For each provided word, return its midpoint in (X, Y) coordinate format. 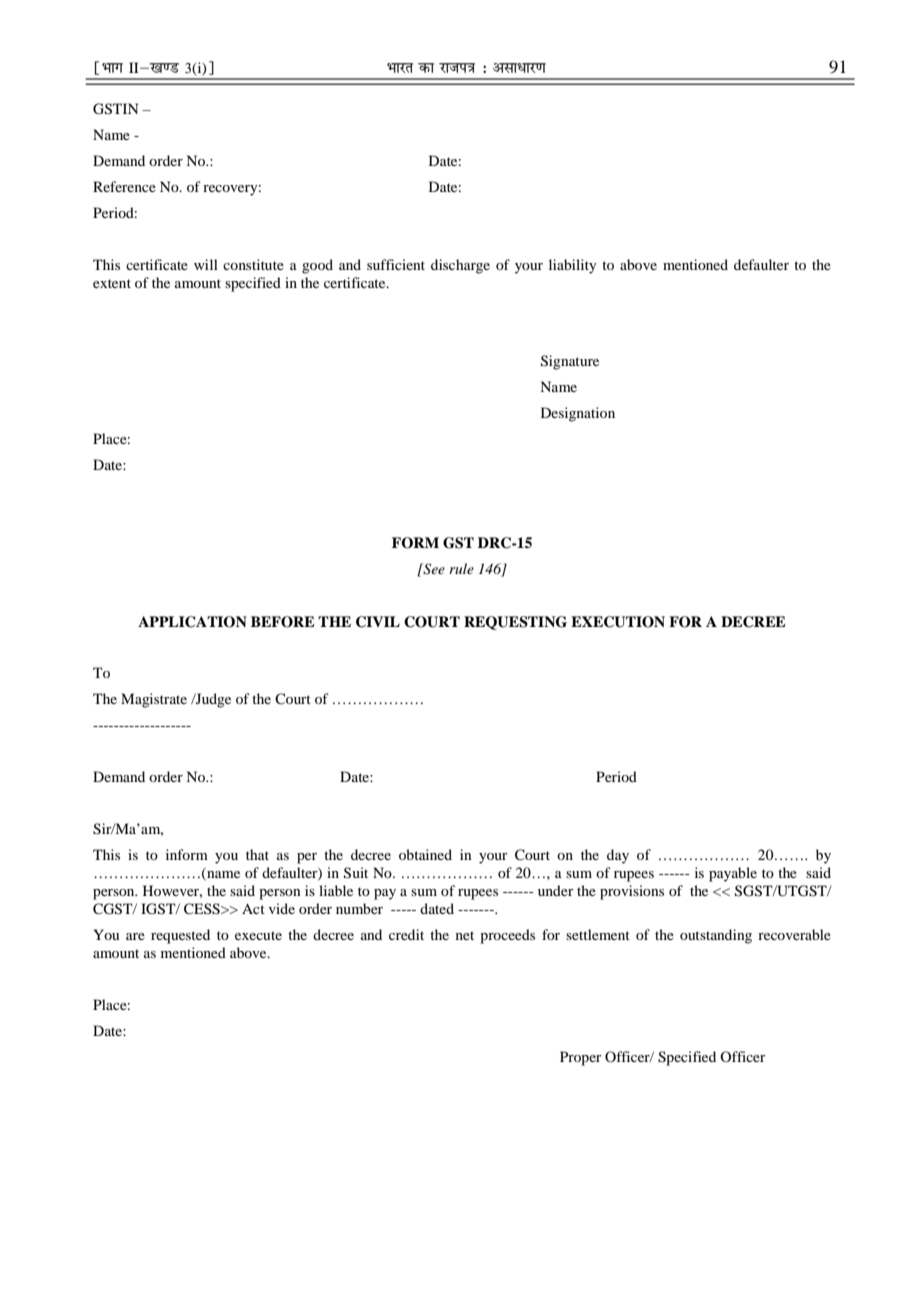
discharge (460, 266)
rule (461, 568)
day (618, 856)
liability (572, 266)
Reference (124, 186)
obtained (425, 854)
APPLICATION (192, 622)
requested (180, 936)
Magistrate (154, 700)
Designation (578, 414)
